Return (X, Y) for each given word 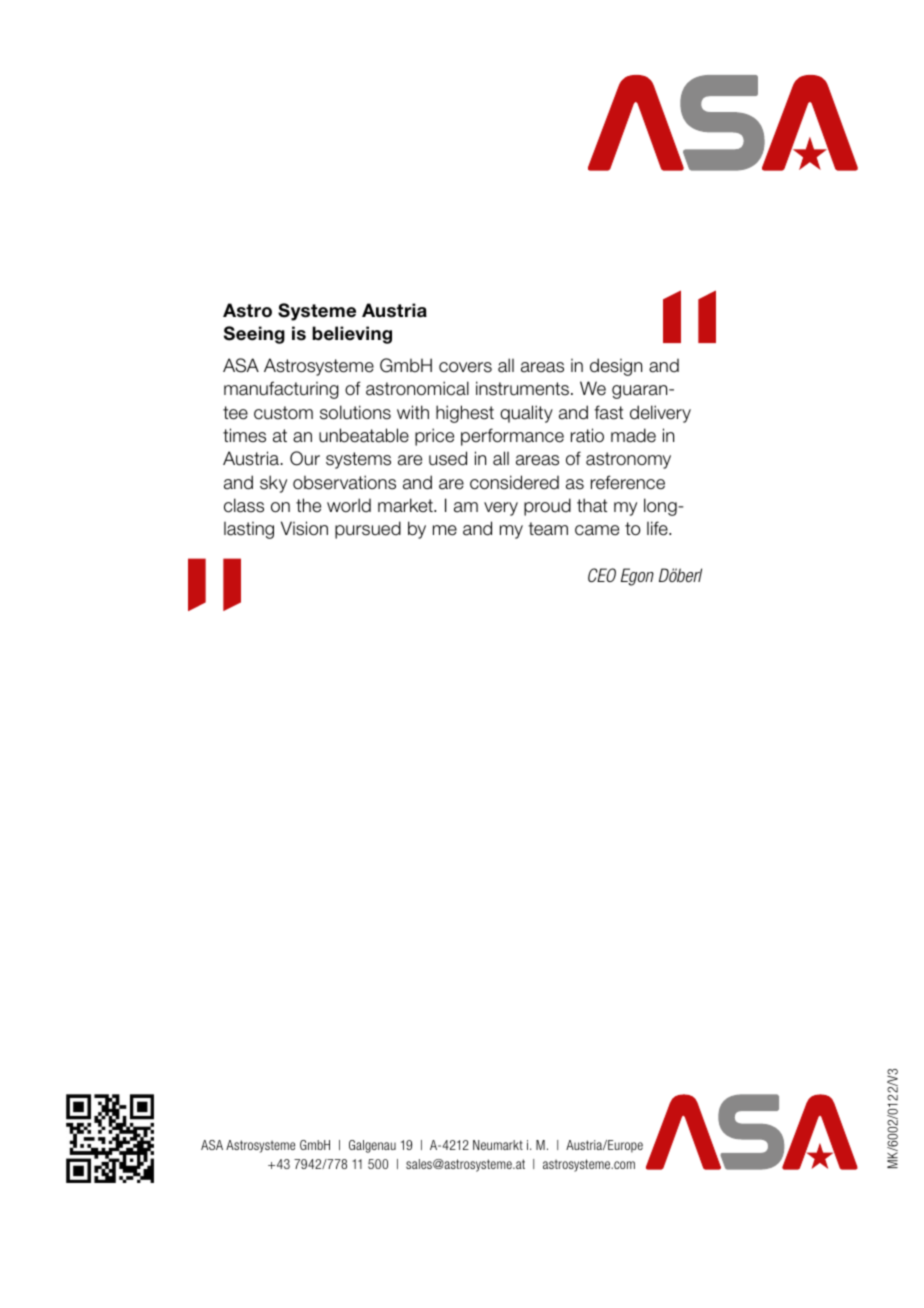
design (616, 367)
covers (465, 367)
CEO (602, 575)
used (448, 458)
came (597, 530)
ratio (587, 435)
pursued (368, 530)
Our (305, 458)
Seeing (254, 335)
